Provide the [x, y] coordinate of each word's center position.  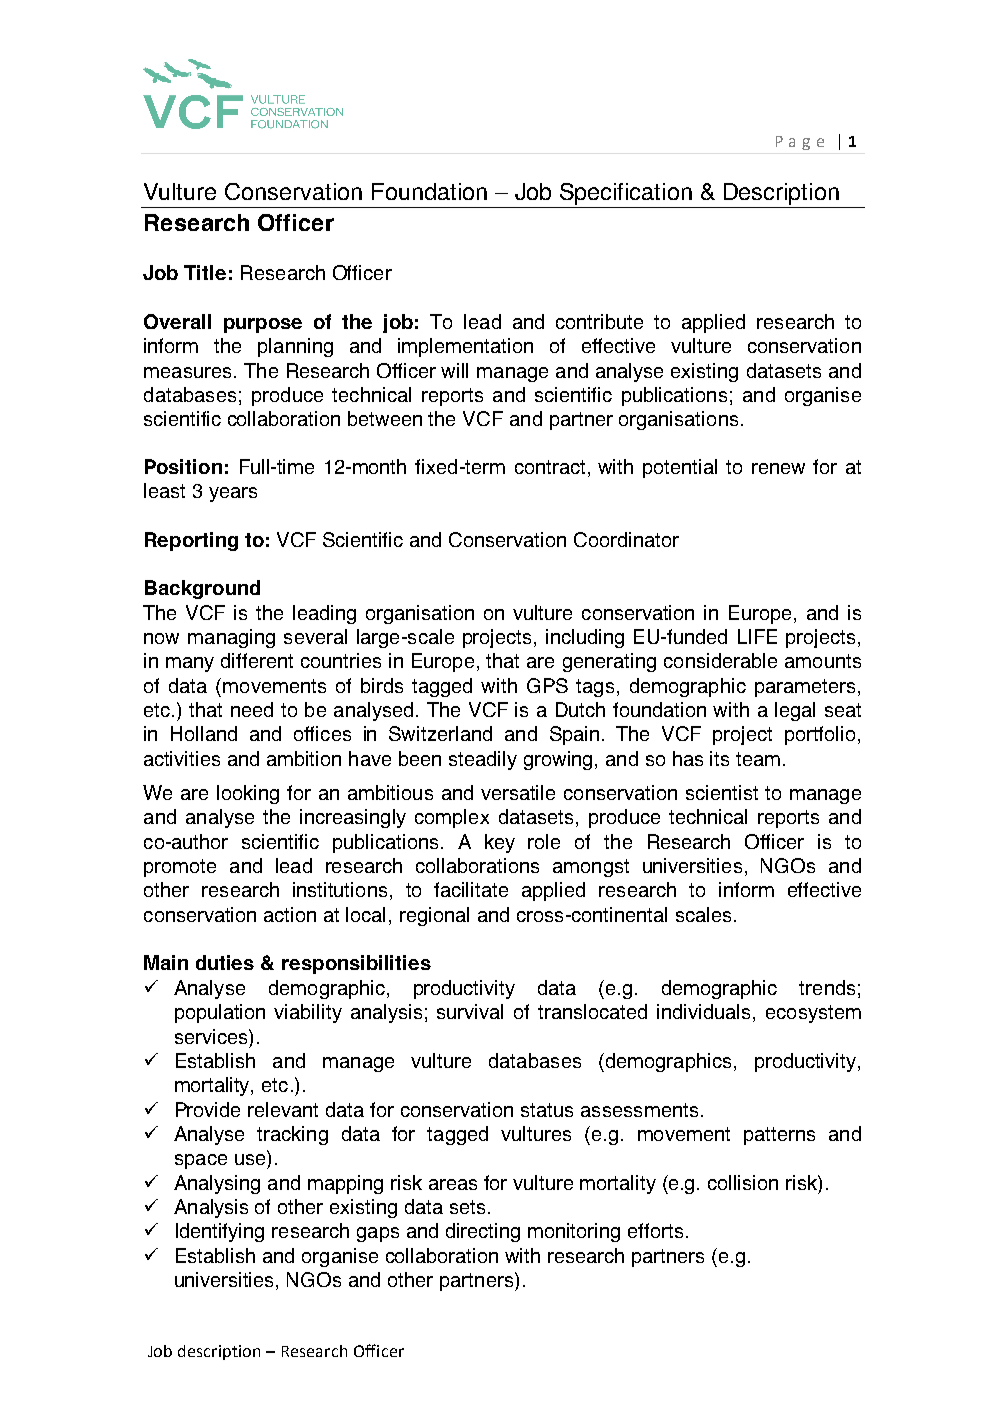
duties [225, 962]
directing [483, 1232]
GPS [547, 685]
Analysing [217, 1184]
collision [743, 1182]
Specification [626, 194]
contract [550, 467]
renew [778, 468]
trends [827, 987]
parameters [805, 688]
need [252, 709]
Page [800, 143]
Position [183, 466]
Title [205, 272]
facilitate [471, 889]
